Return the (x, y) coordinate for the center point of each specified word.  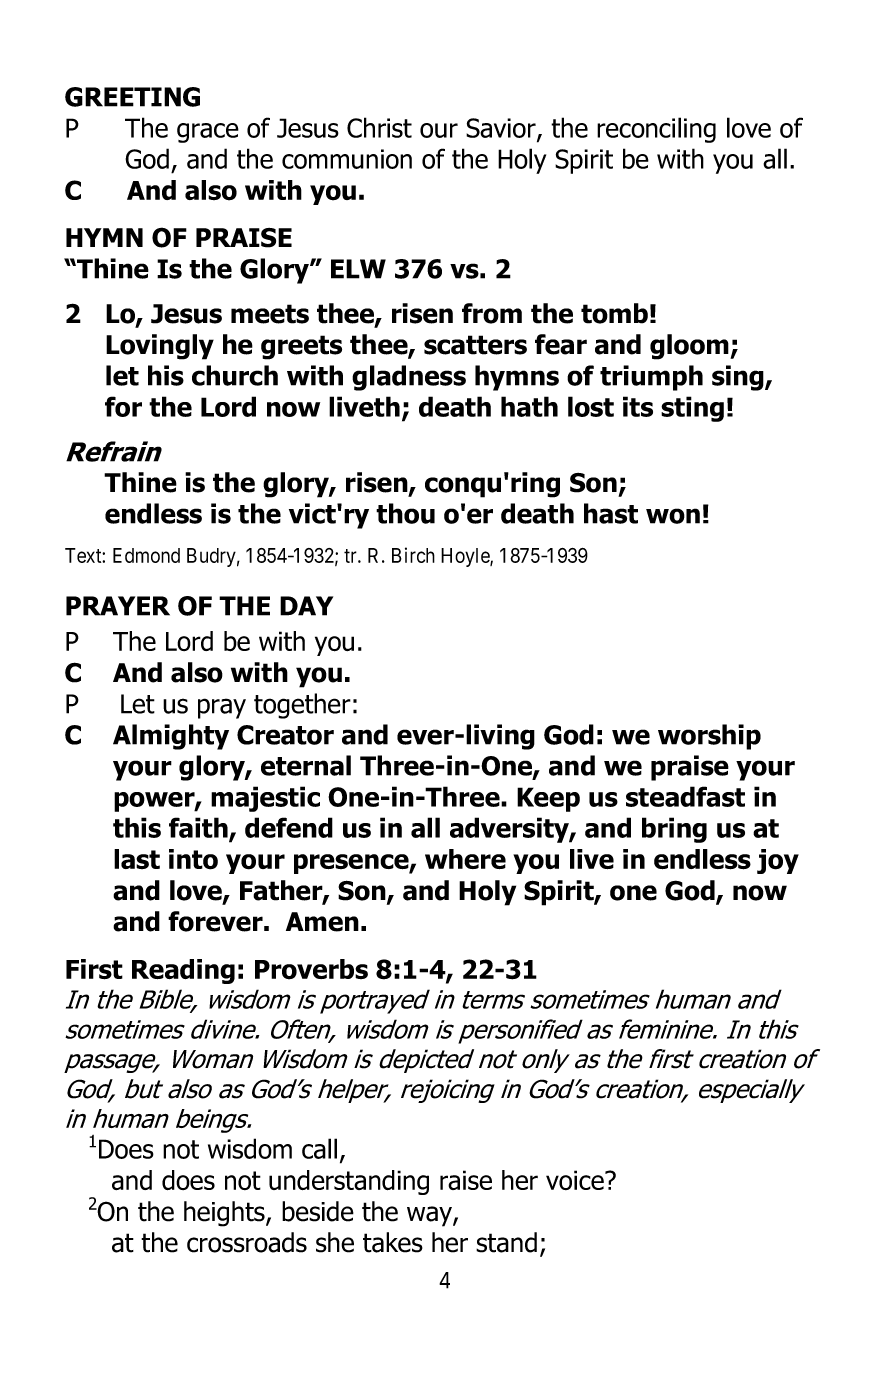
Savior (502, 129)
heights (225, 1214)
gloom (690, 347)
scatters (475, 345)
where (465, 859)
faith (199, 829)
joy (778, 861)
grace (208, 133)
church (235, 375)
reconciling (656, 130)
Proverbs (311, 969)
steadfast (685, 796)
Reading (183, 971)
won (673, 516)
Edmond (146, 555)
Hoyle (466, 557)
